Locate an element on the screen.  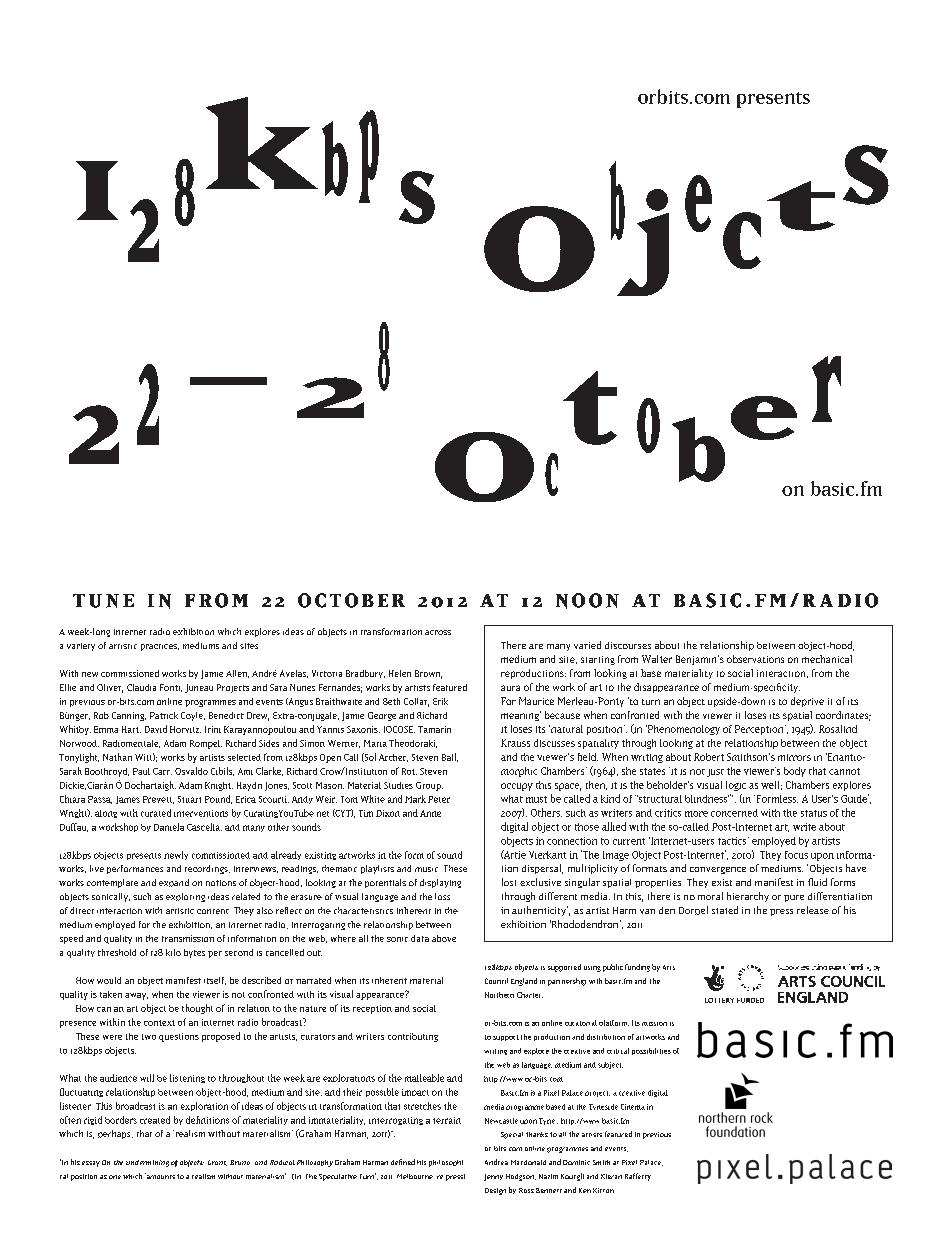
Jenny is located at coordinates (493, 1177).
